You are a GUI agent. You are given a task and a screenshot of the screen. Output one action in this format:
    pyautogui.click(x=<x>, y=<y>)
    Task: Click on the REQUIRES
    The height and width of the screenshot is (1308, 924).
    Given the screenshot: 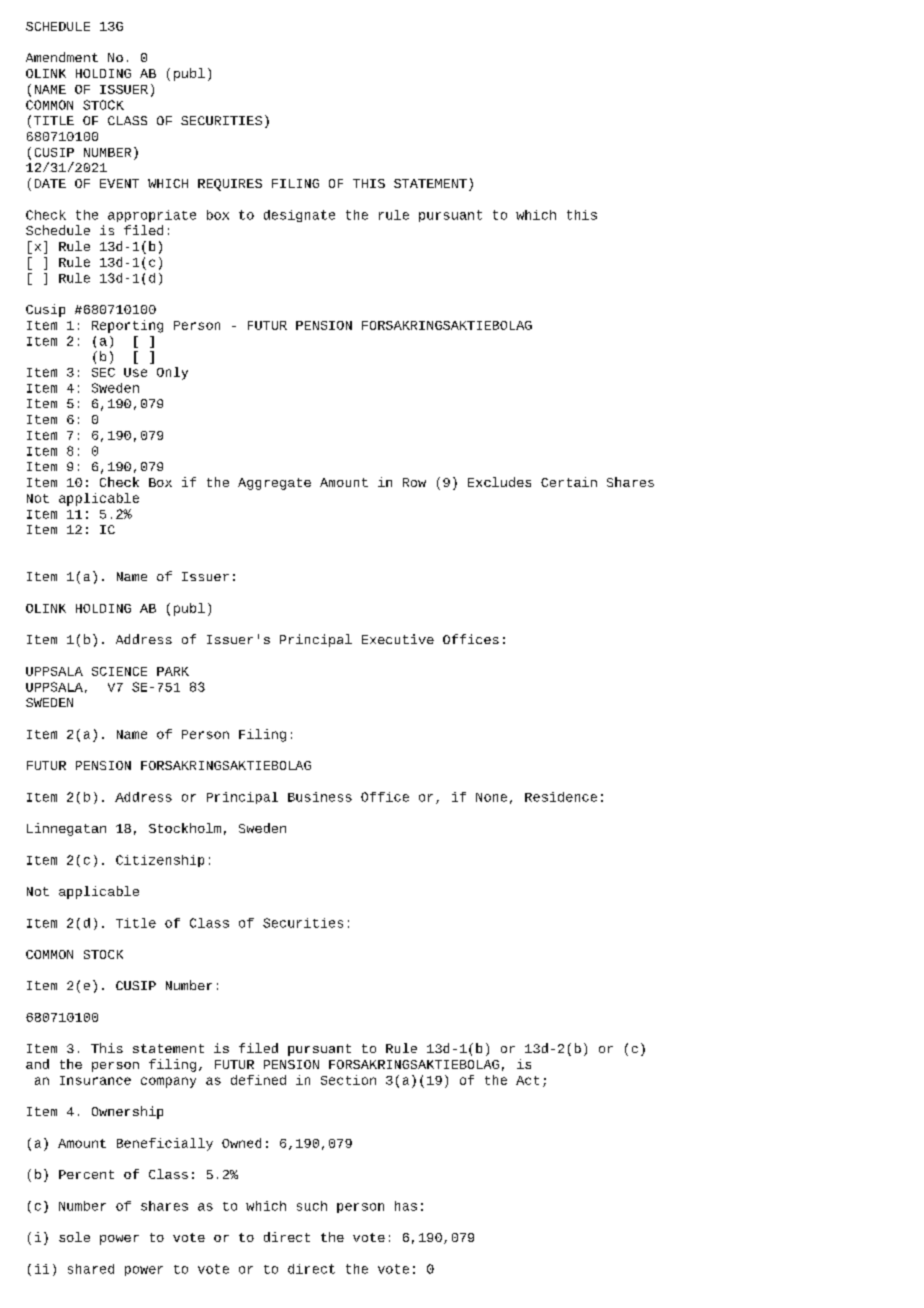 What is the action you would take?
    pyautogui.click(x=230, y=185)
